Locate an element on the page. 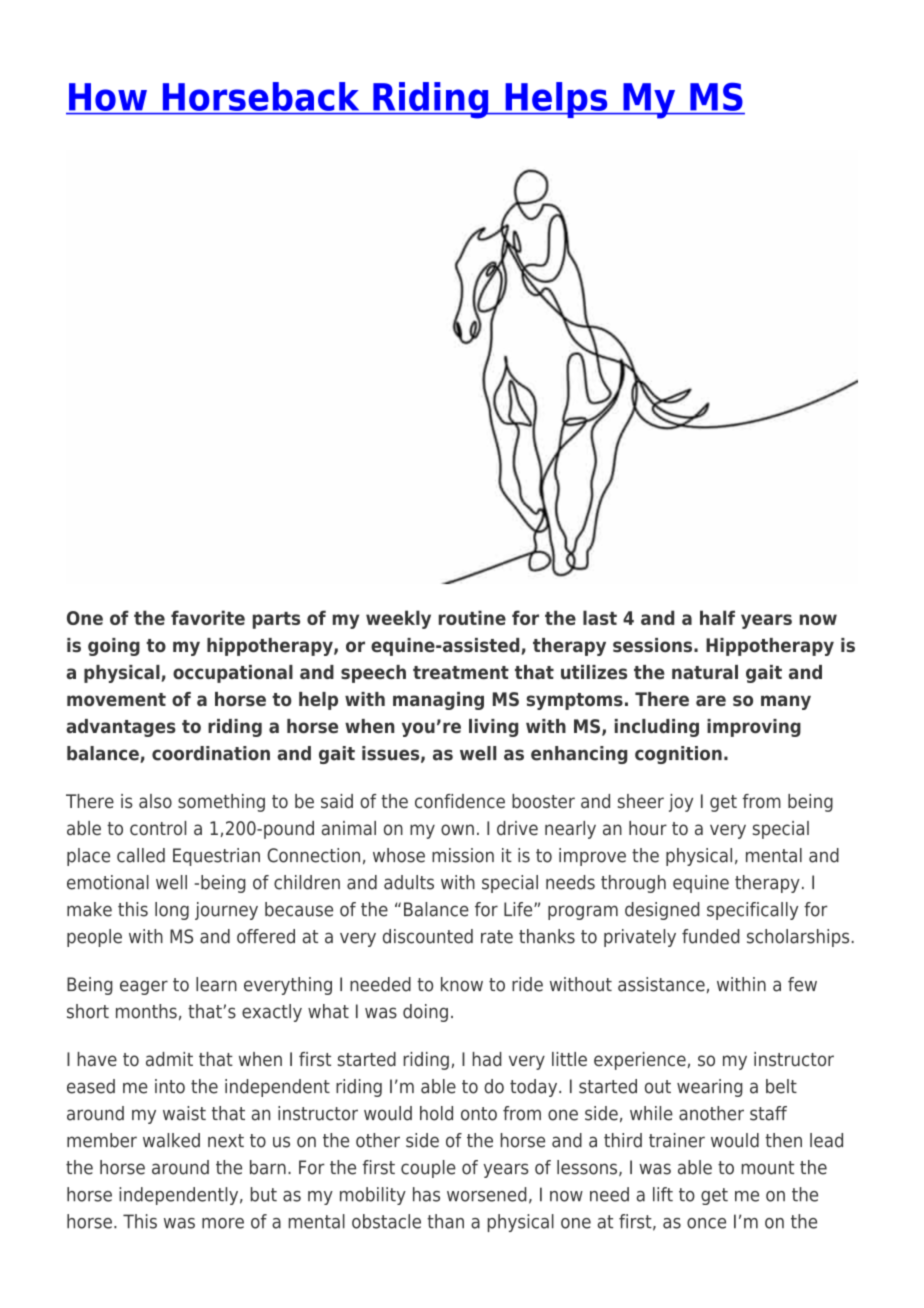 The width and height of the image is (924, 1308). control is located at coordinates (158, 828).
